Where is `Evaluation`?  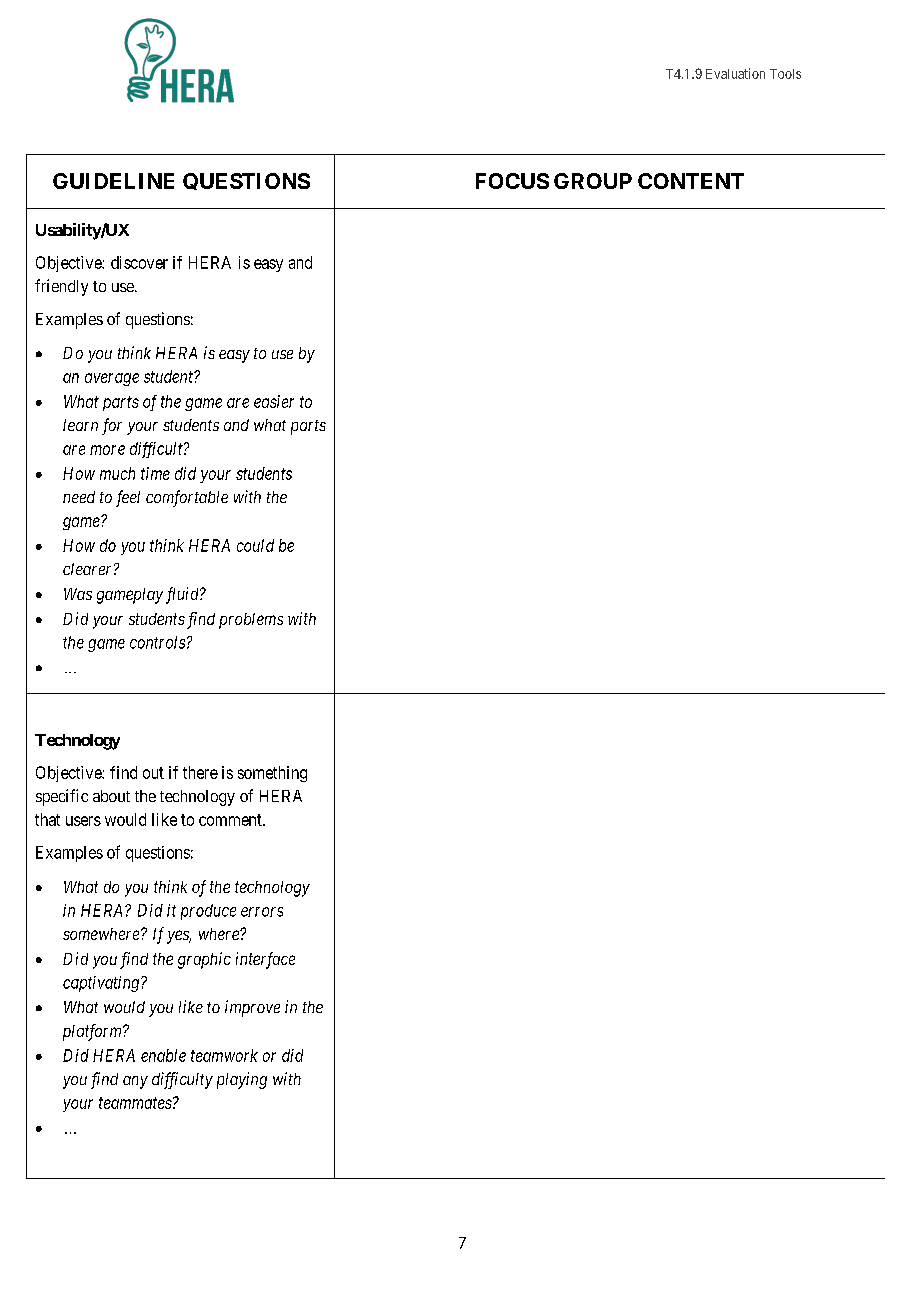
Evaluation is located at coordinates (735, 73).
